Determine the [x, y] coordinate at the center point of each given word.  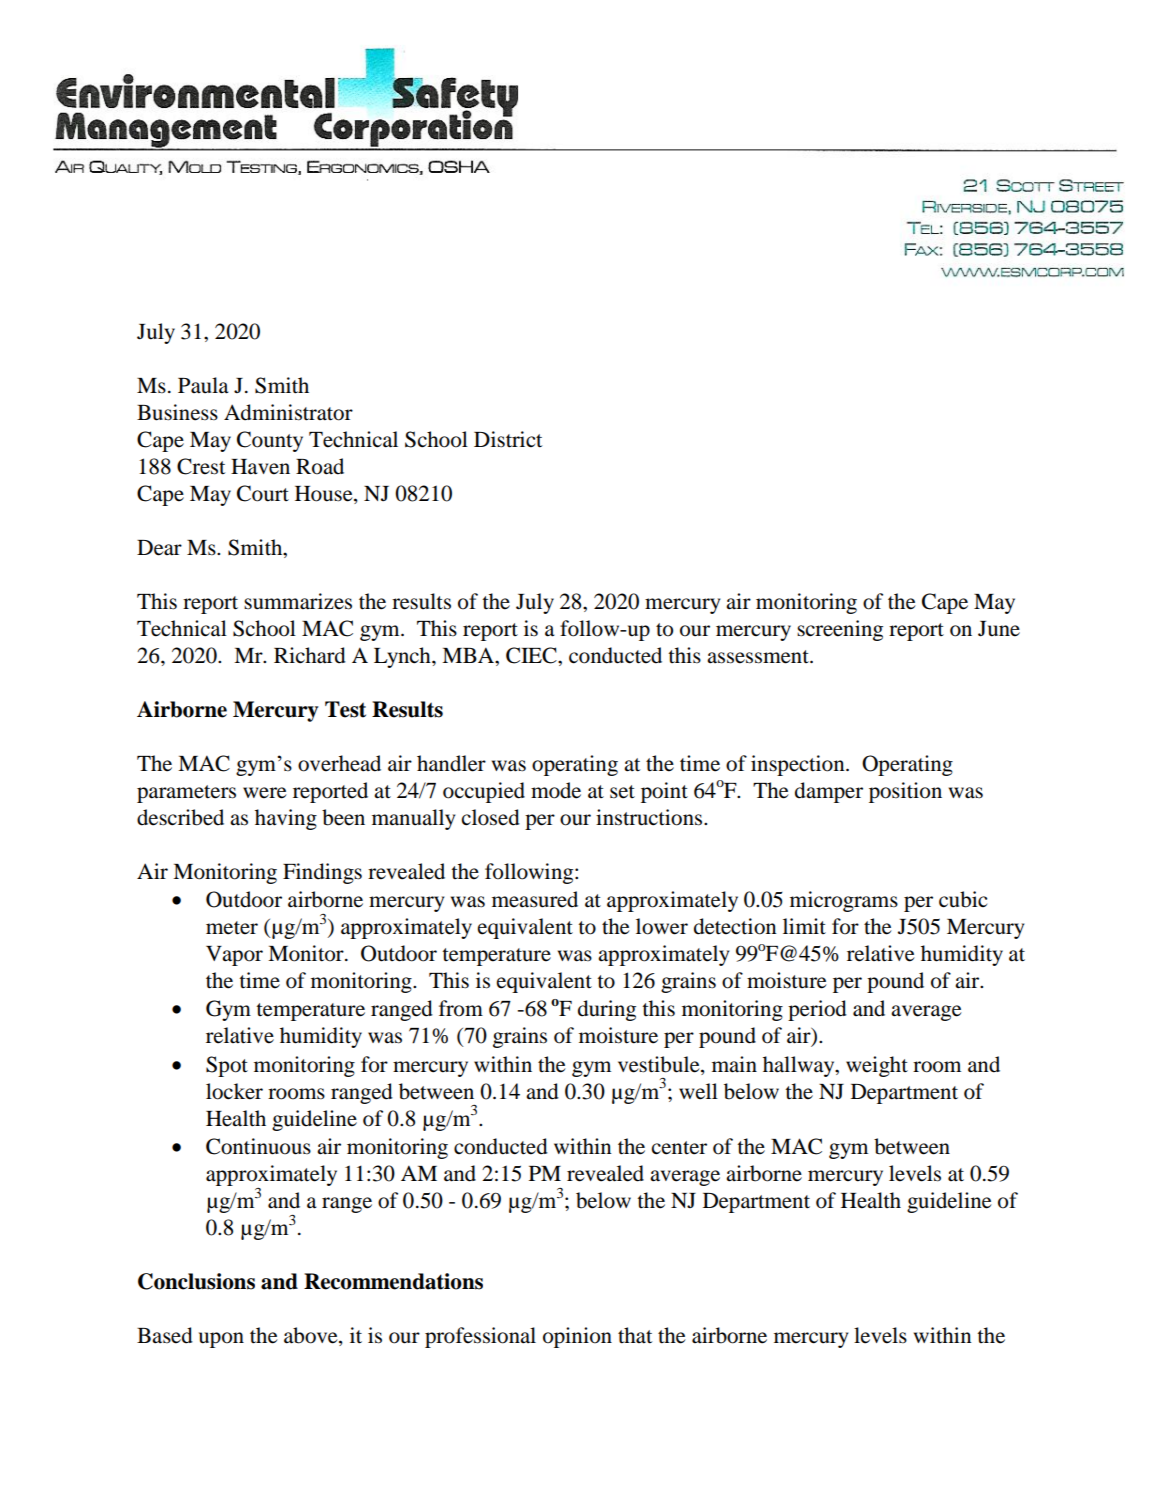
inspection [799, 765]
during [607, 1010]
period [817, 1010]
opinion [577, 1337]
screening [840, 630]
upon [221, 1340]
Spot [227, 1066]
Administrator [288, 412]
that [635, 1335]
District [508, 439]
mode [556, 790]
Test [345, 709]
